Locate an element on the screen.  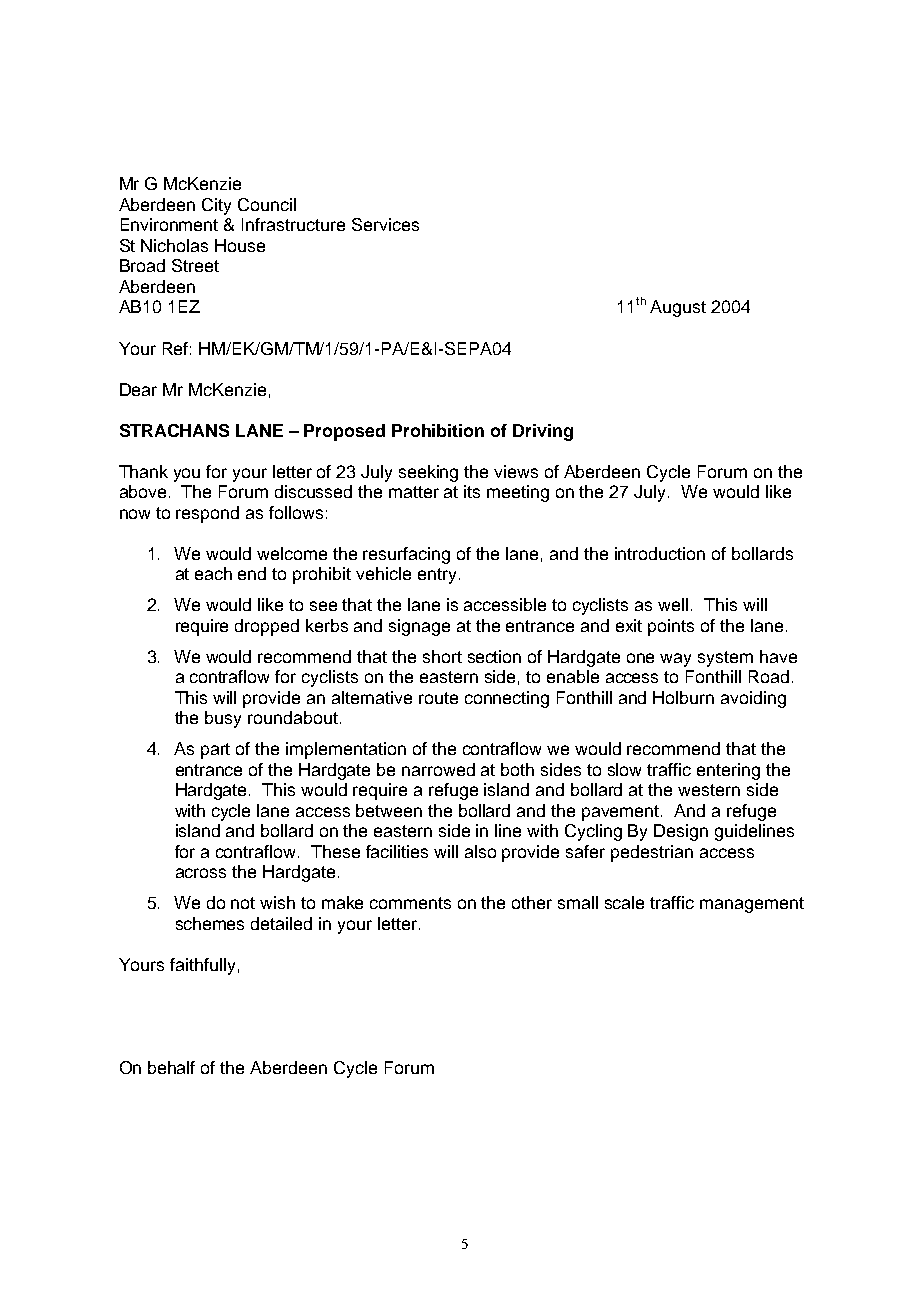
across is located at coordinates (201, 873).
